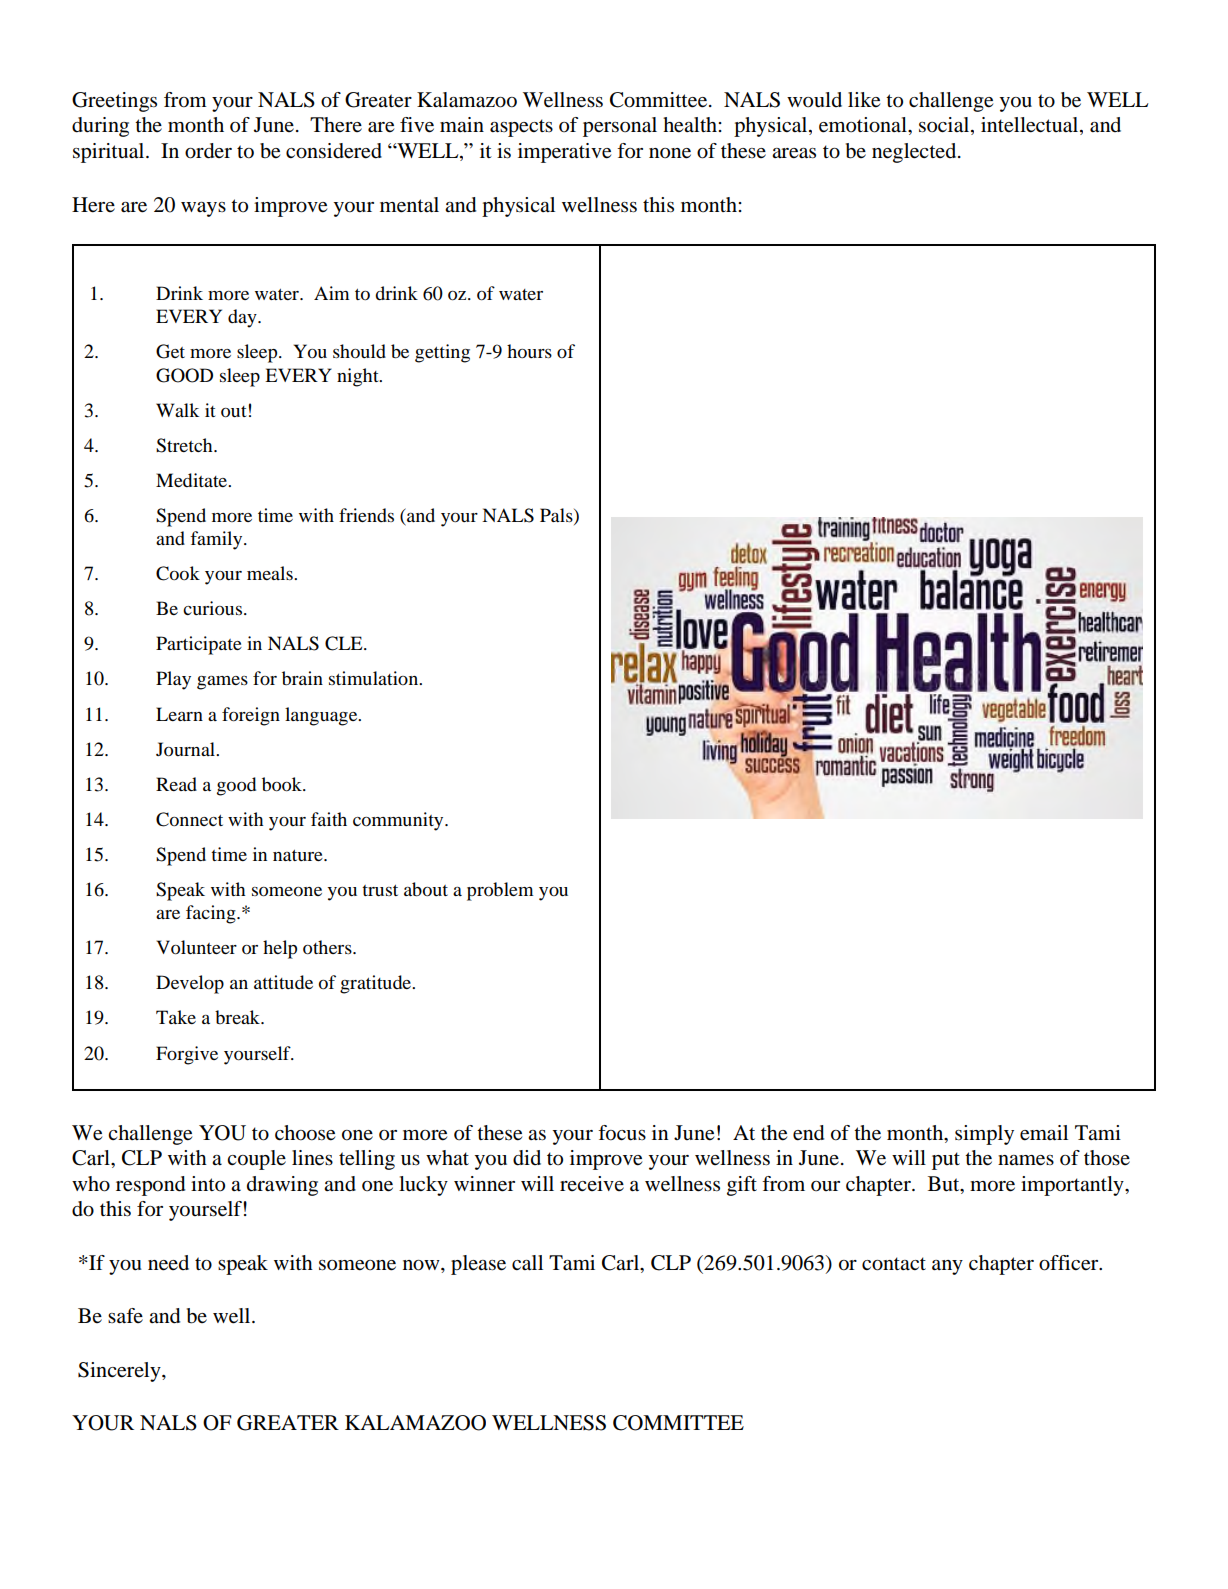 The height and width of the image is (1589, 1228). Describe the element at coordinates (125, 1315) in the image. I see `safe` at that location.
